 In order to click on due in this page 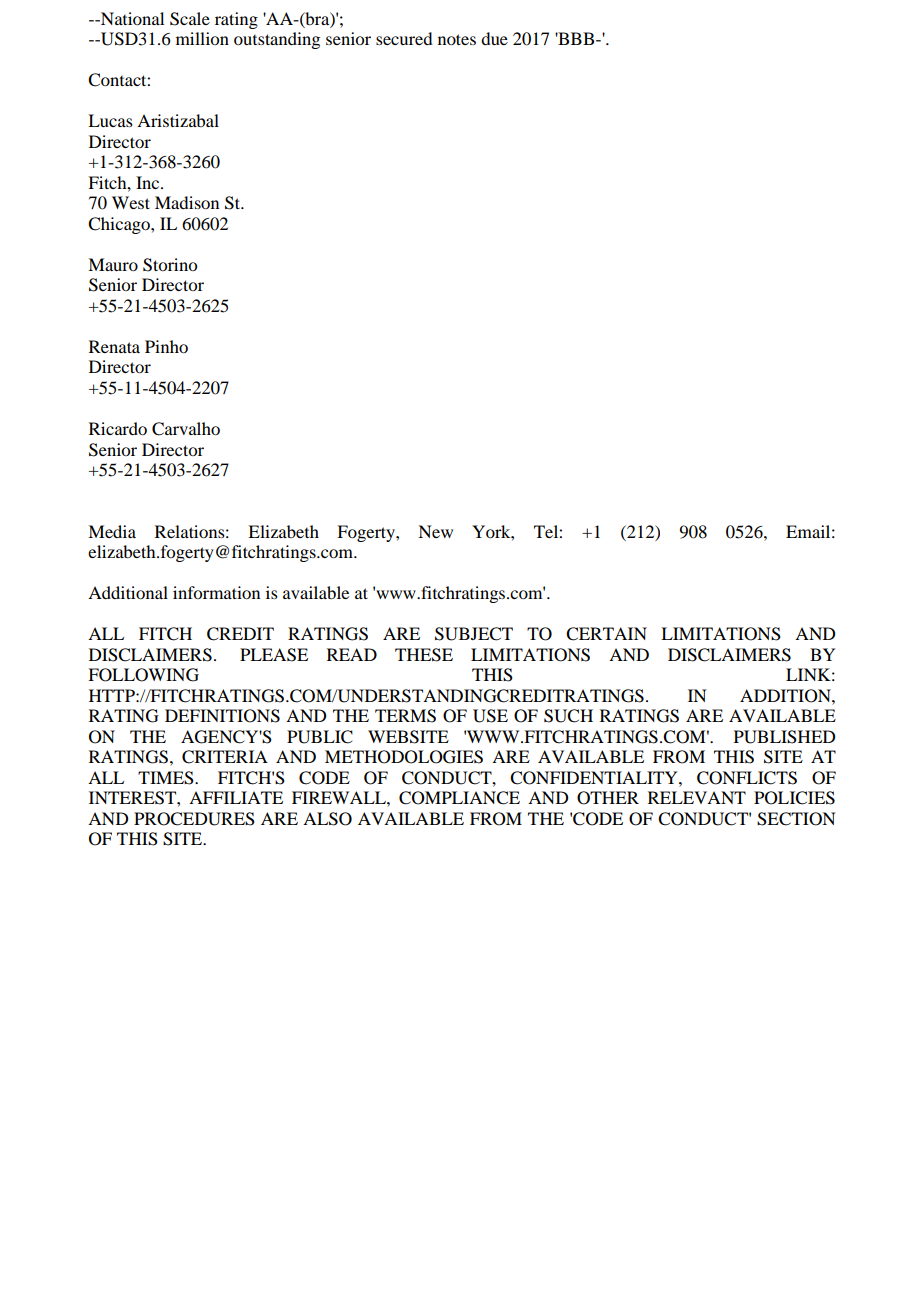, I will do `click(494, 38)`.
